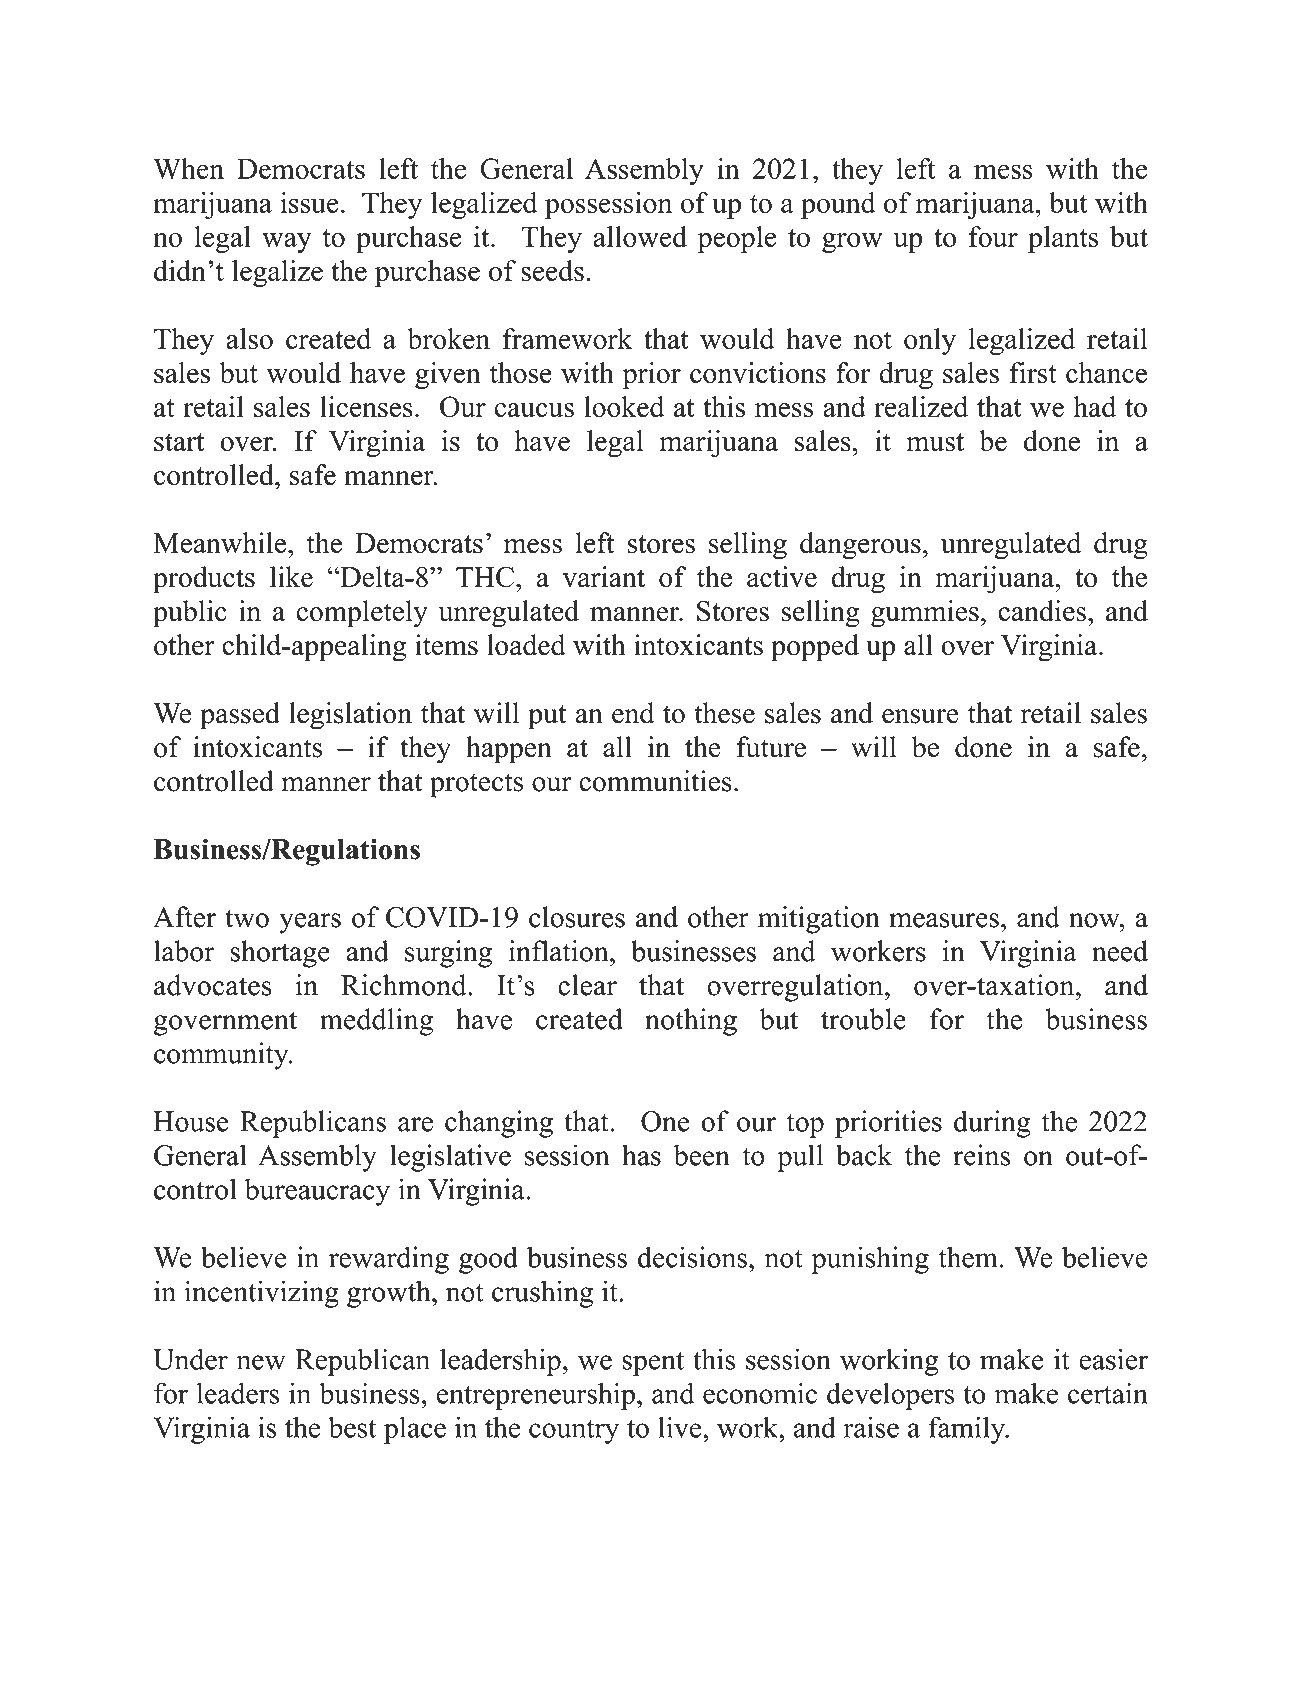 This screenshot has width=1301, height=1684. Describe the element at coordinates (702, 1155) in the screenshot. I see `been` at that location.
